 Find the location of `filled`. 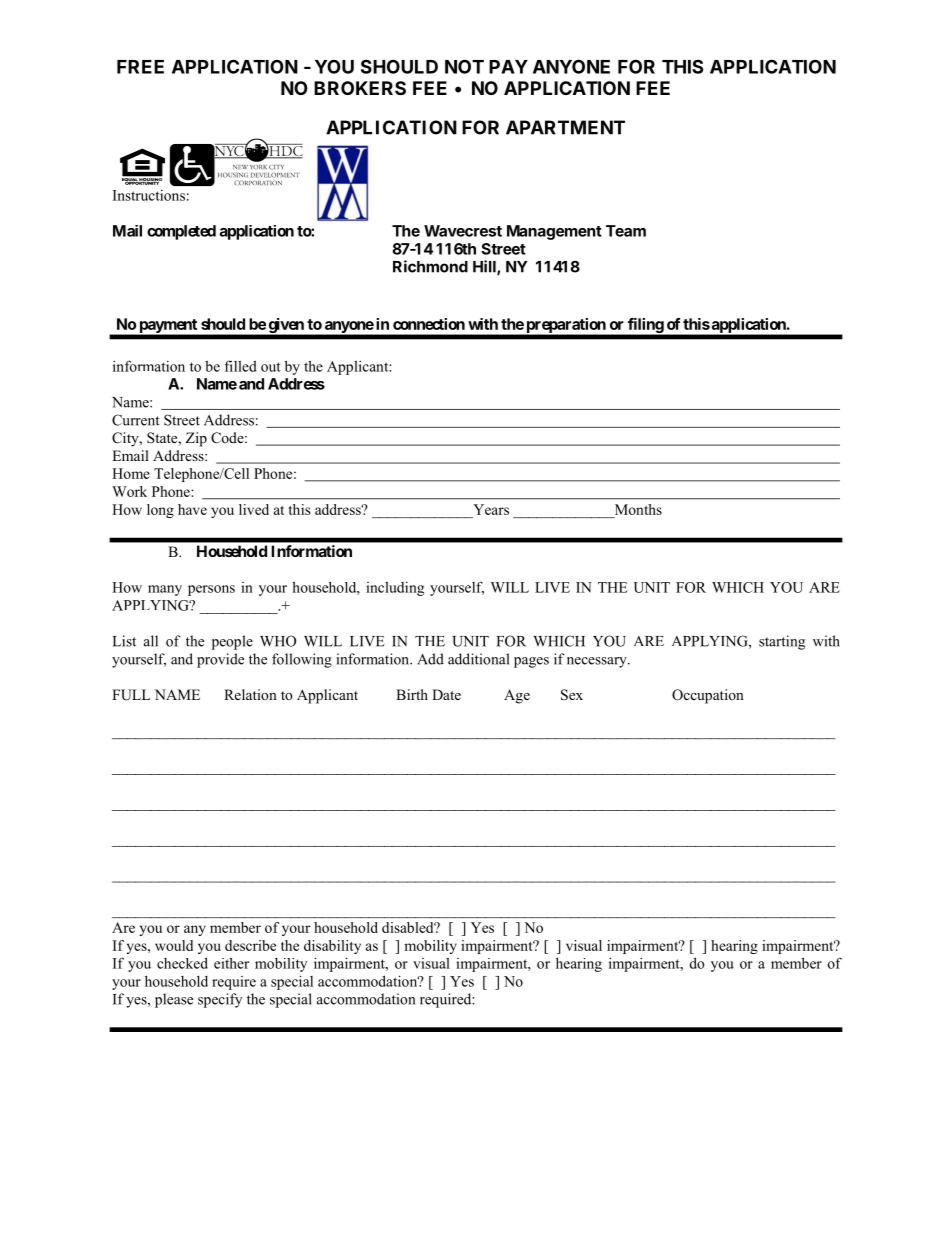

filled is located at coordinates (241, 366).
